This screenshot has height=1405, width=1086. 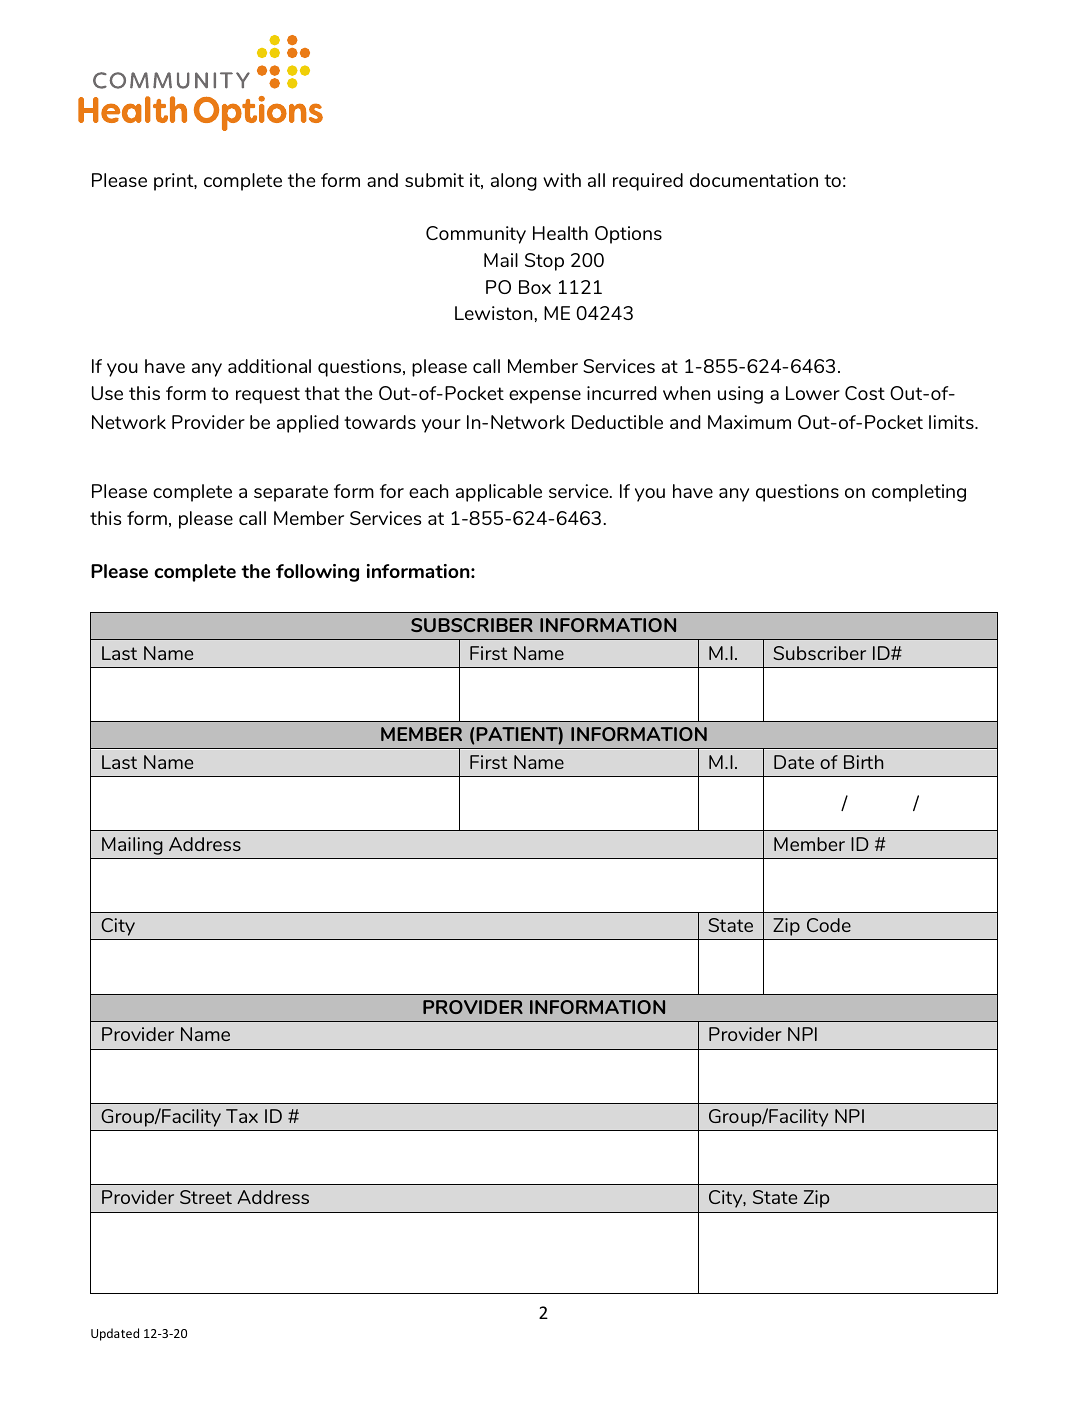 What do you see at coordinates (863, 762) in the screenshot?
I see `Birth` at bounding box center [863, 762].
